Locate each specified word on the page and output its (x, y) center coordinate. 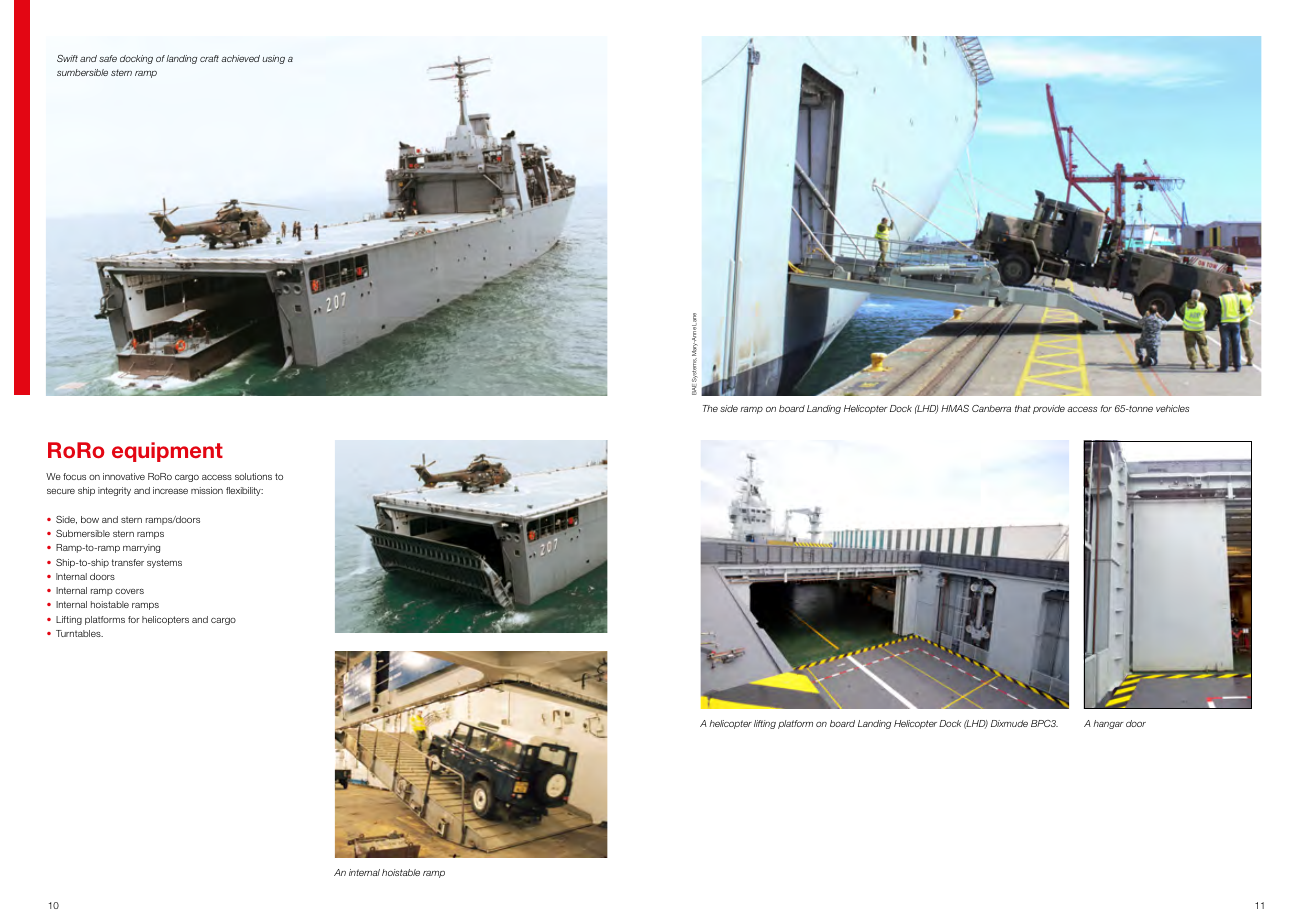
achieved (240, 58)
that (1023, 408)
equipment (167, 452)
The (710, 408)
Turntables (79, 633)
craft (209, 58)
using (273, 59)
